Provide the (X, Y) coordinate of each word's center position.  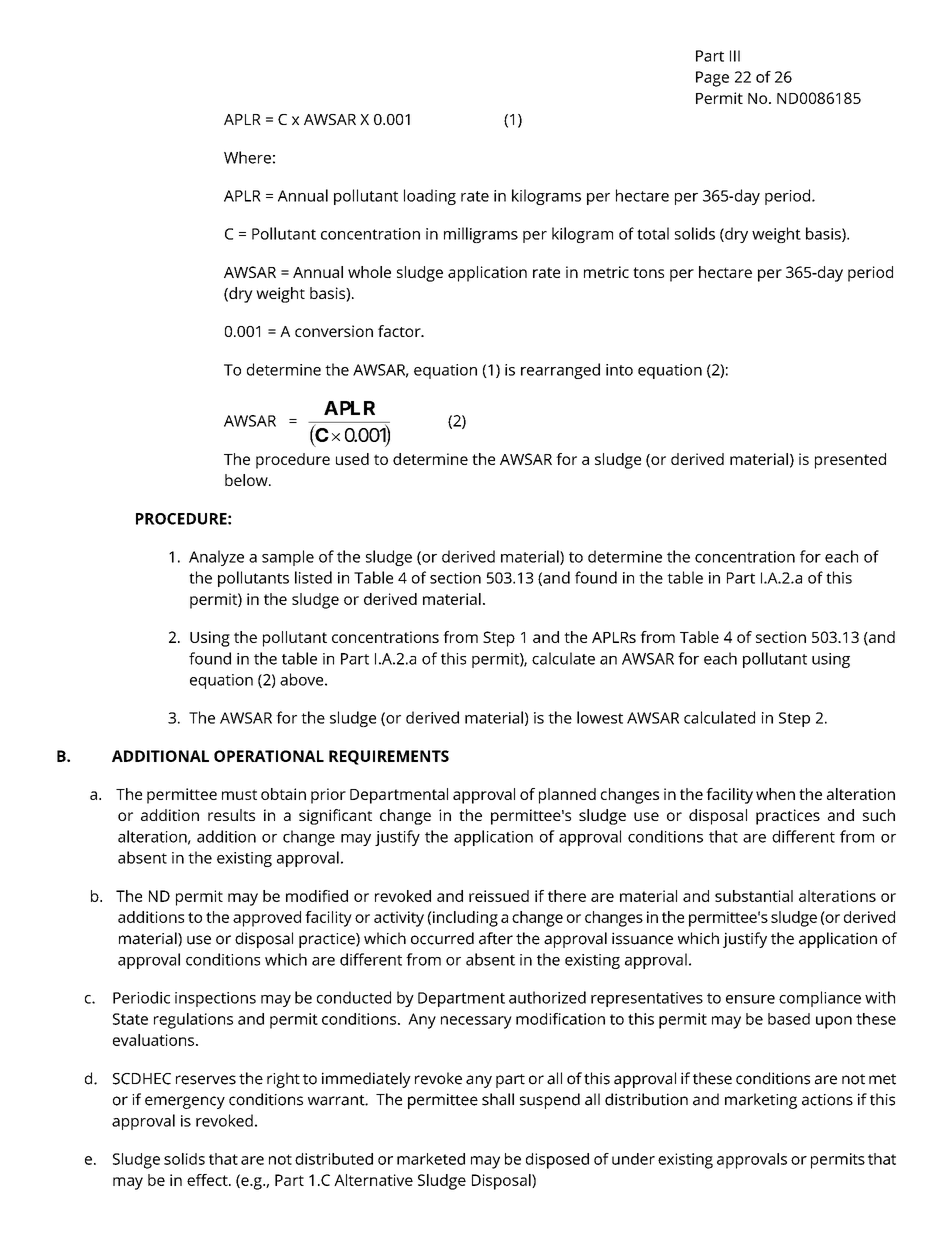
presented (850, 461)
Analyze (216, 558)
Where (247, 157)
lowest (600, 717)
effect (208, 1180)
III (735, 56)
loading (430, 197)
